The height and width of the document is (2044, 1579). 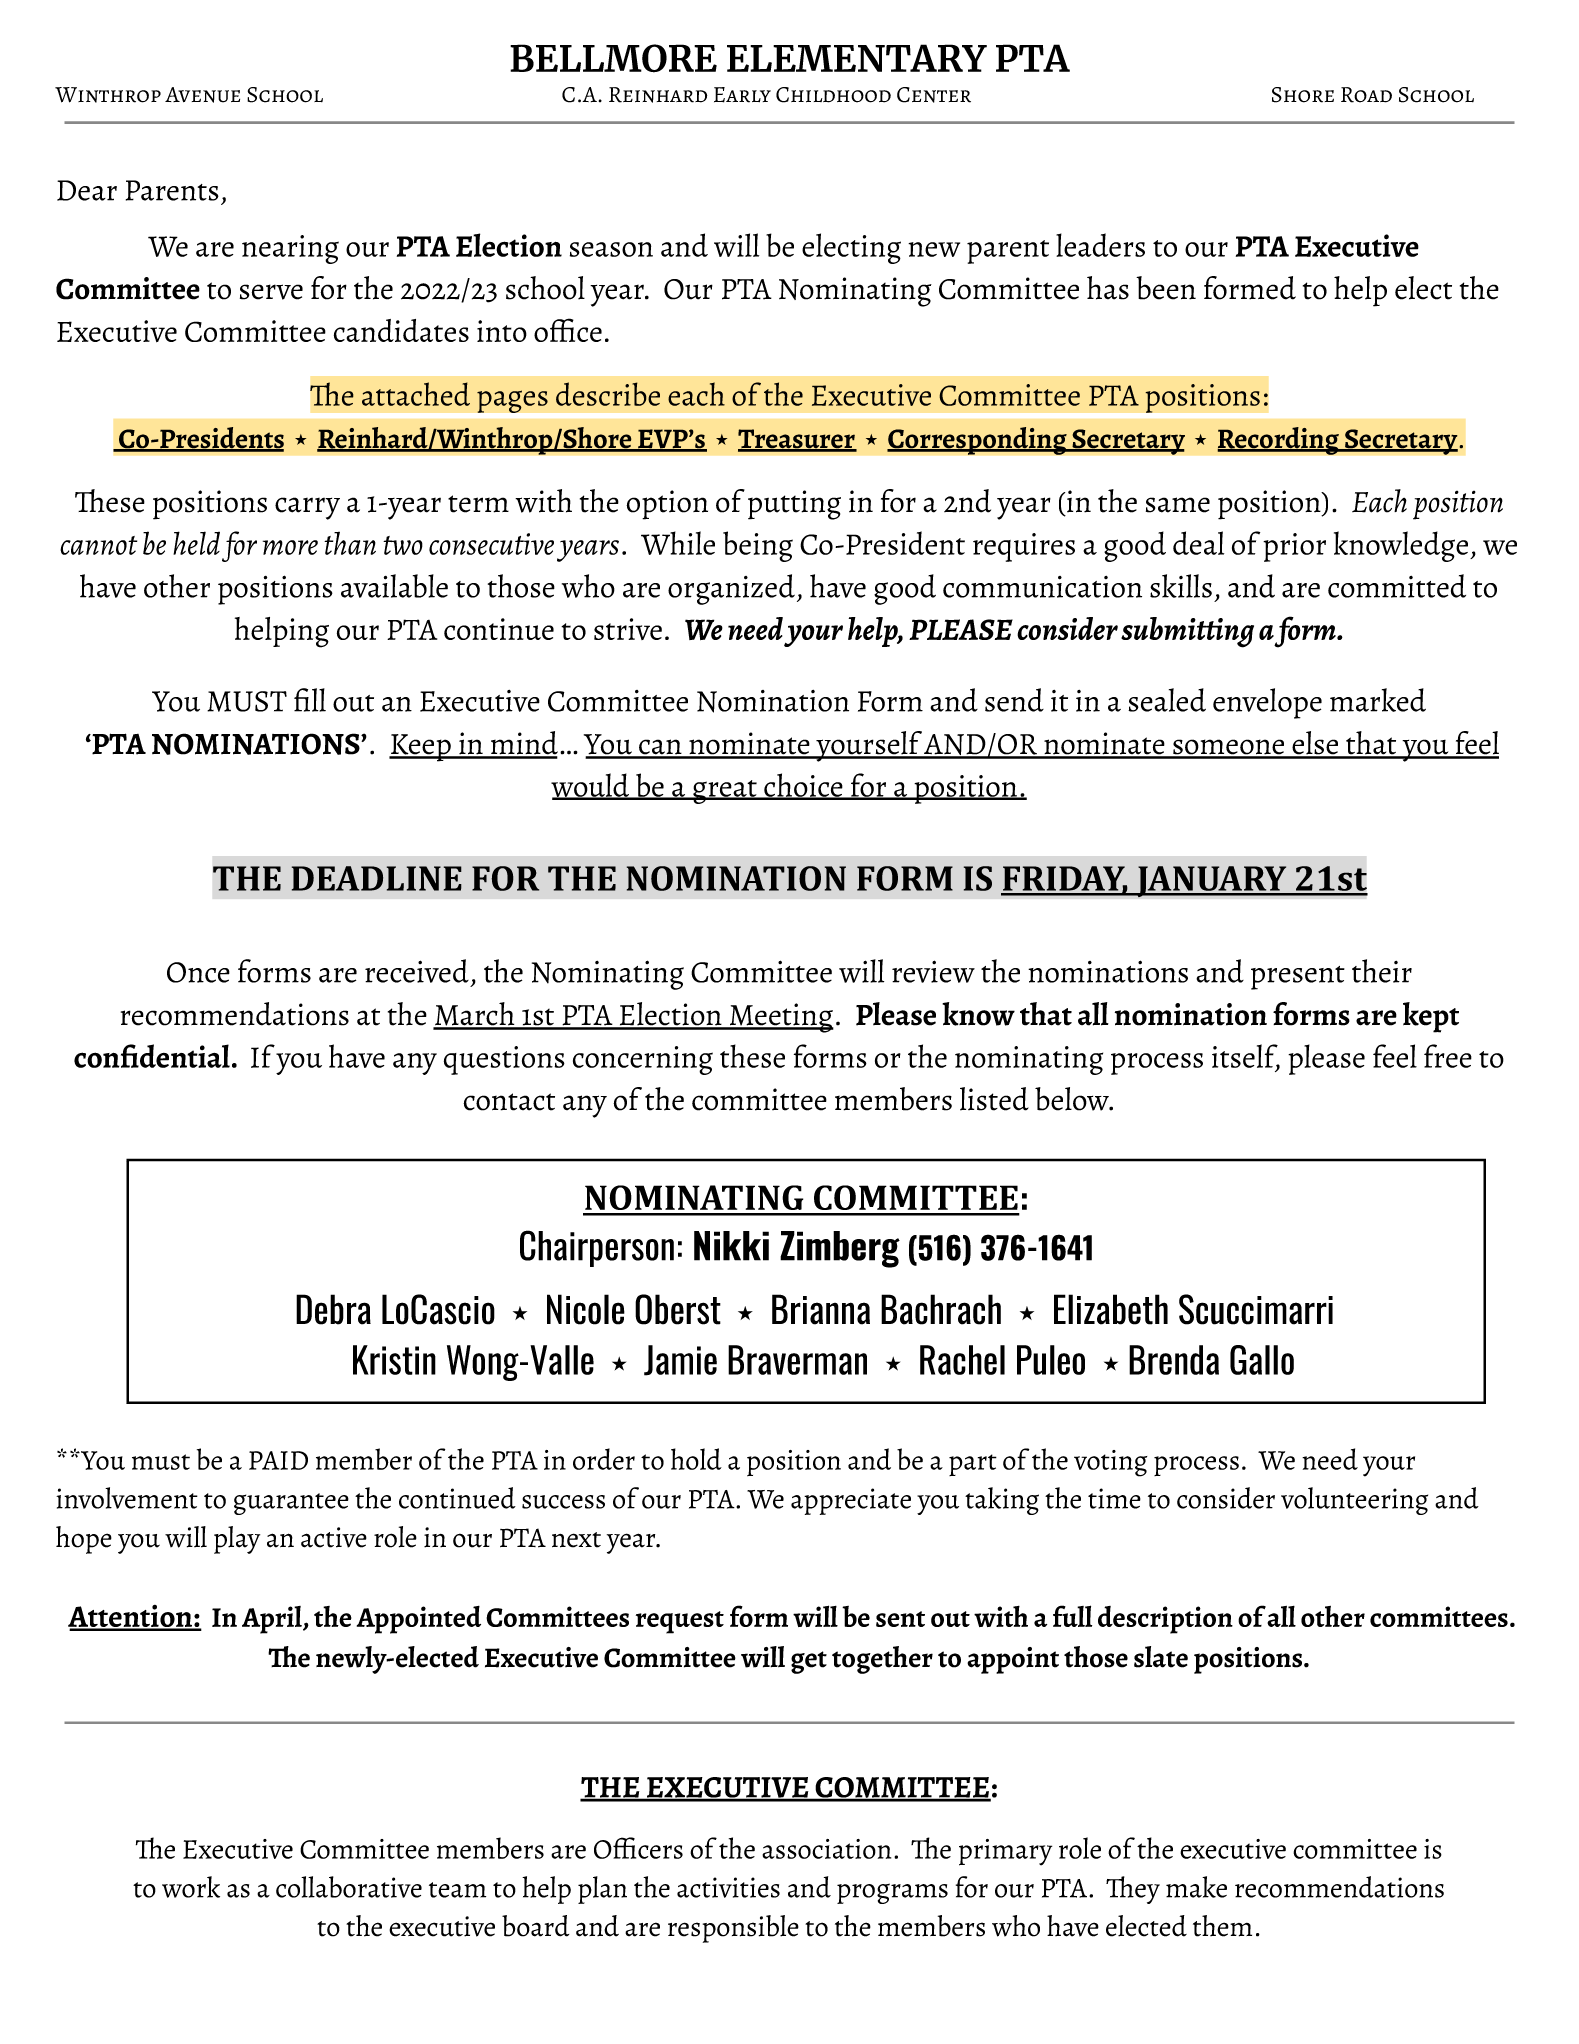 What do you see at coordinates (202, 95) in the document?
I see `Avenue` at bounding box center [202, 95].
